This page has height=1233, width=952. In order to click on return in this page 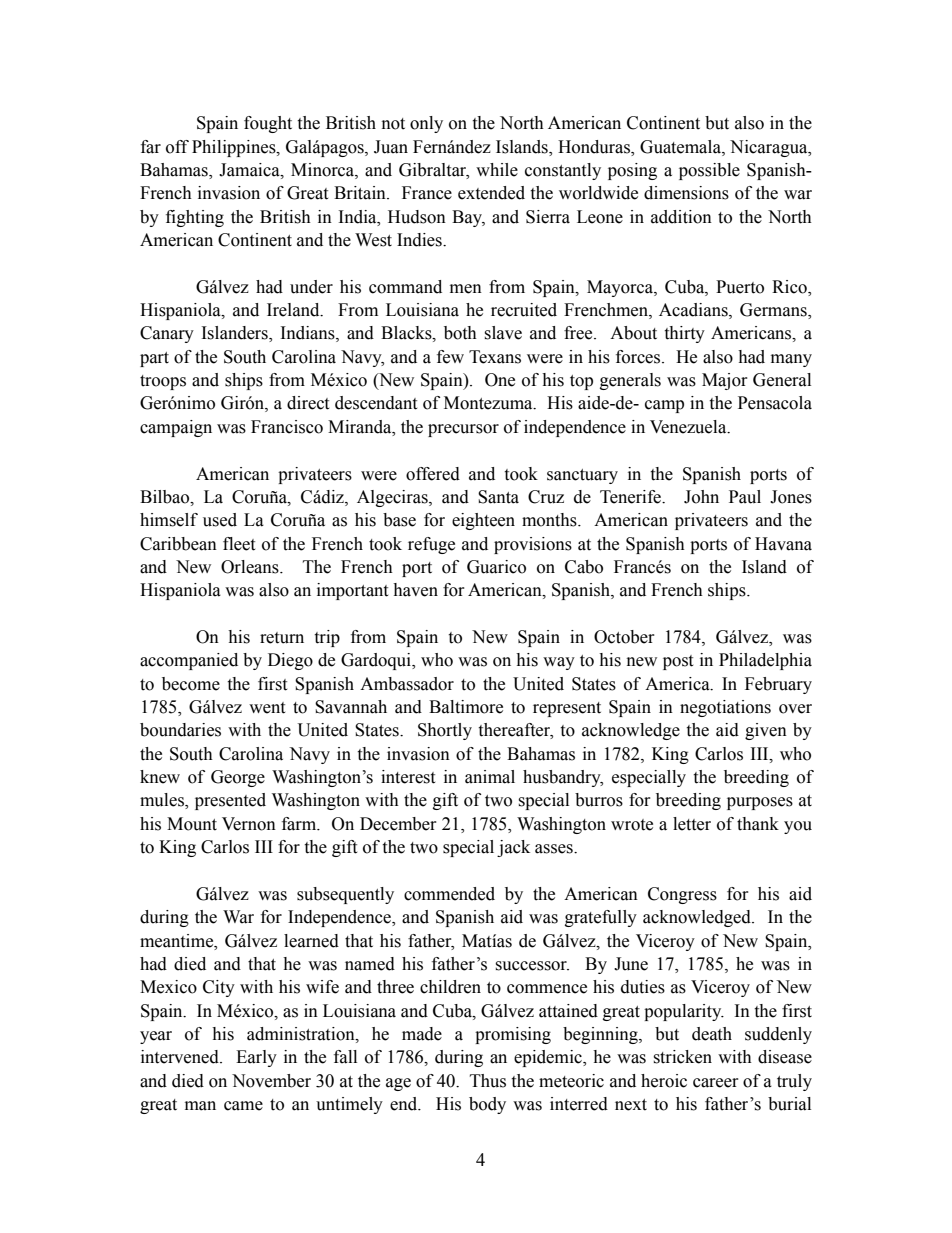, I will do `click(282, 638)`.
